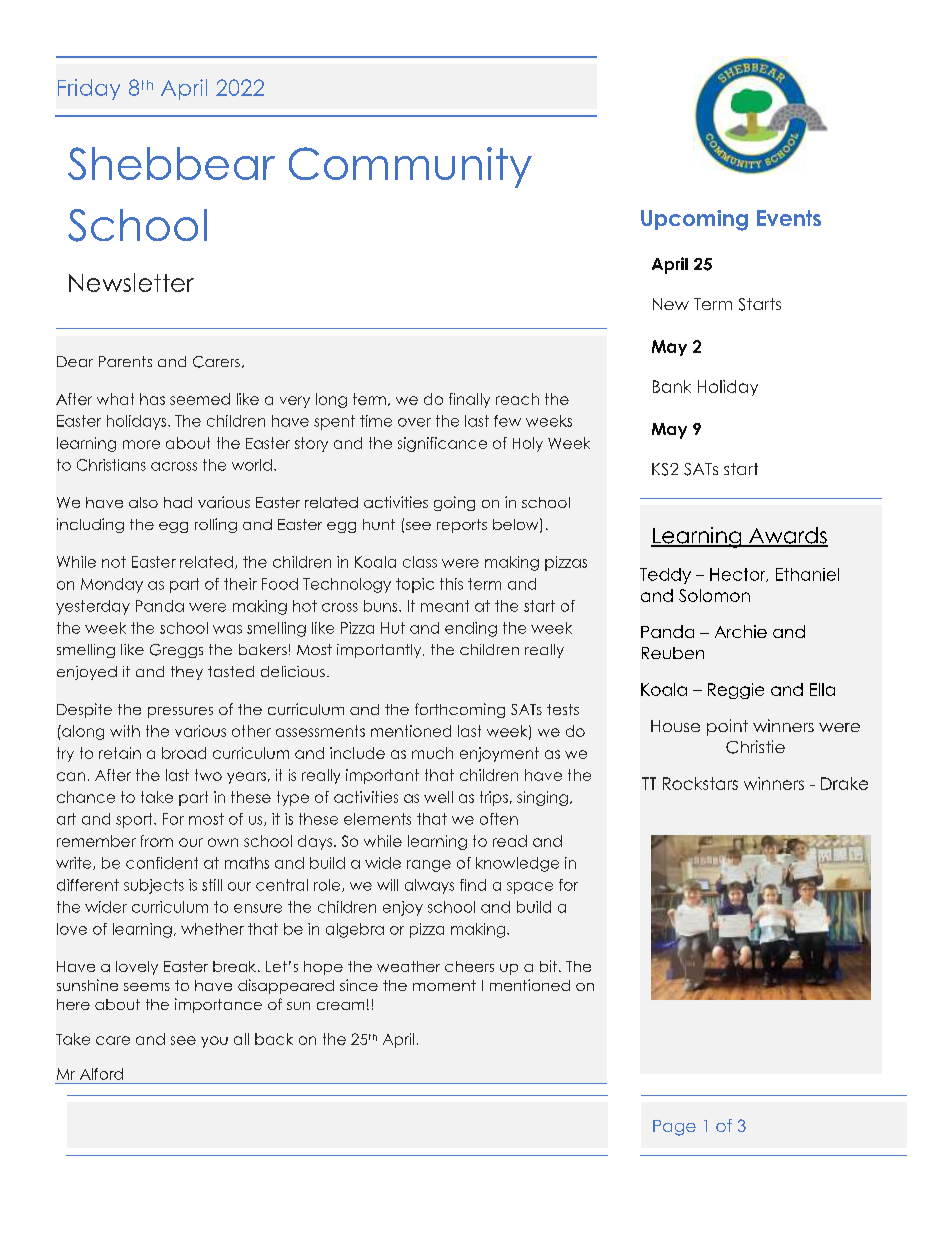  Describe the element at coordinates (89, 89) in the page. I see `Friday` at that location.
